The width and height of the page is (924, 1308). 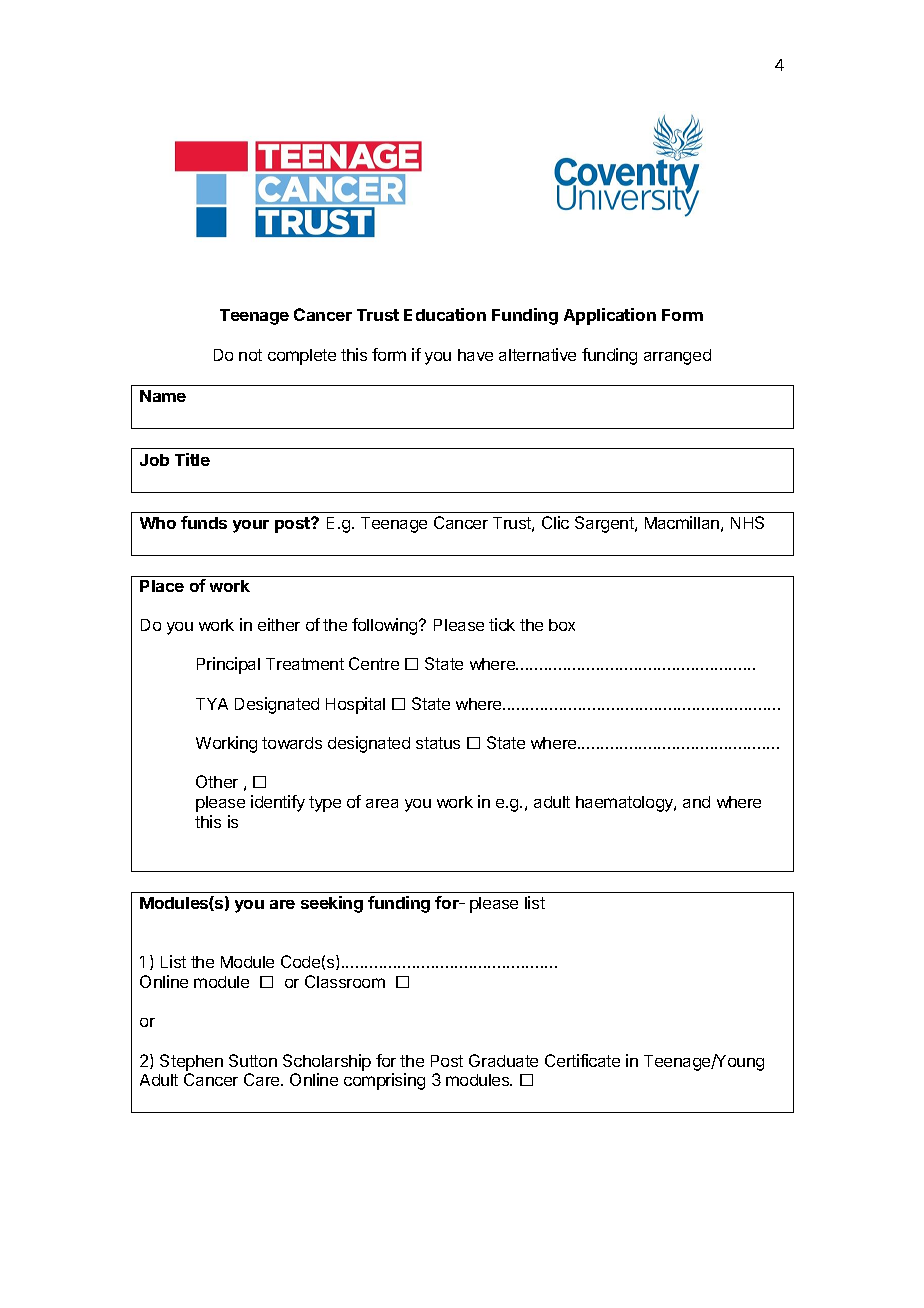 What do you see at coordinates (253, 1060) in the page?
I see `Sutton` at bounding box center [253, 1060].
